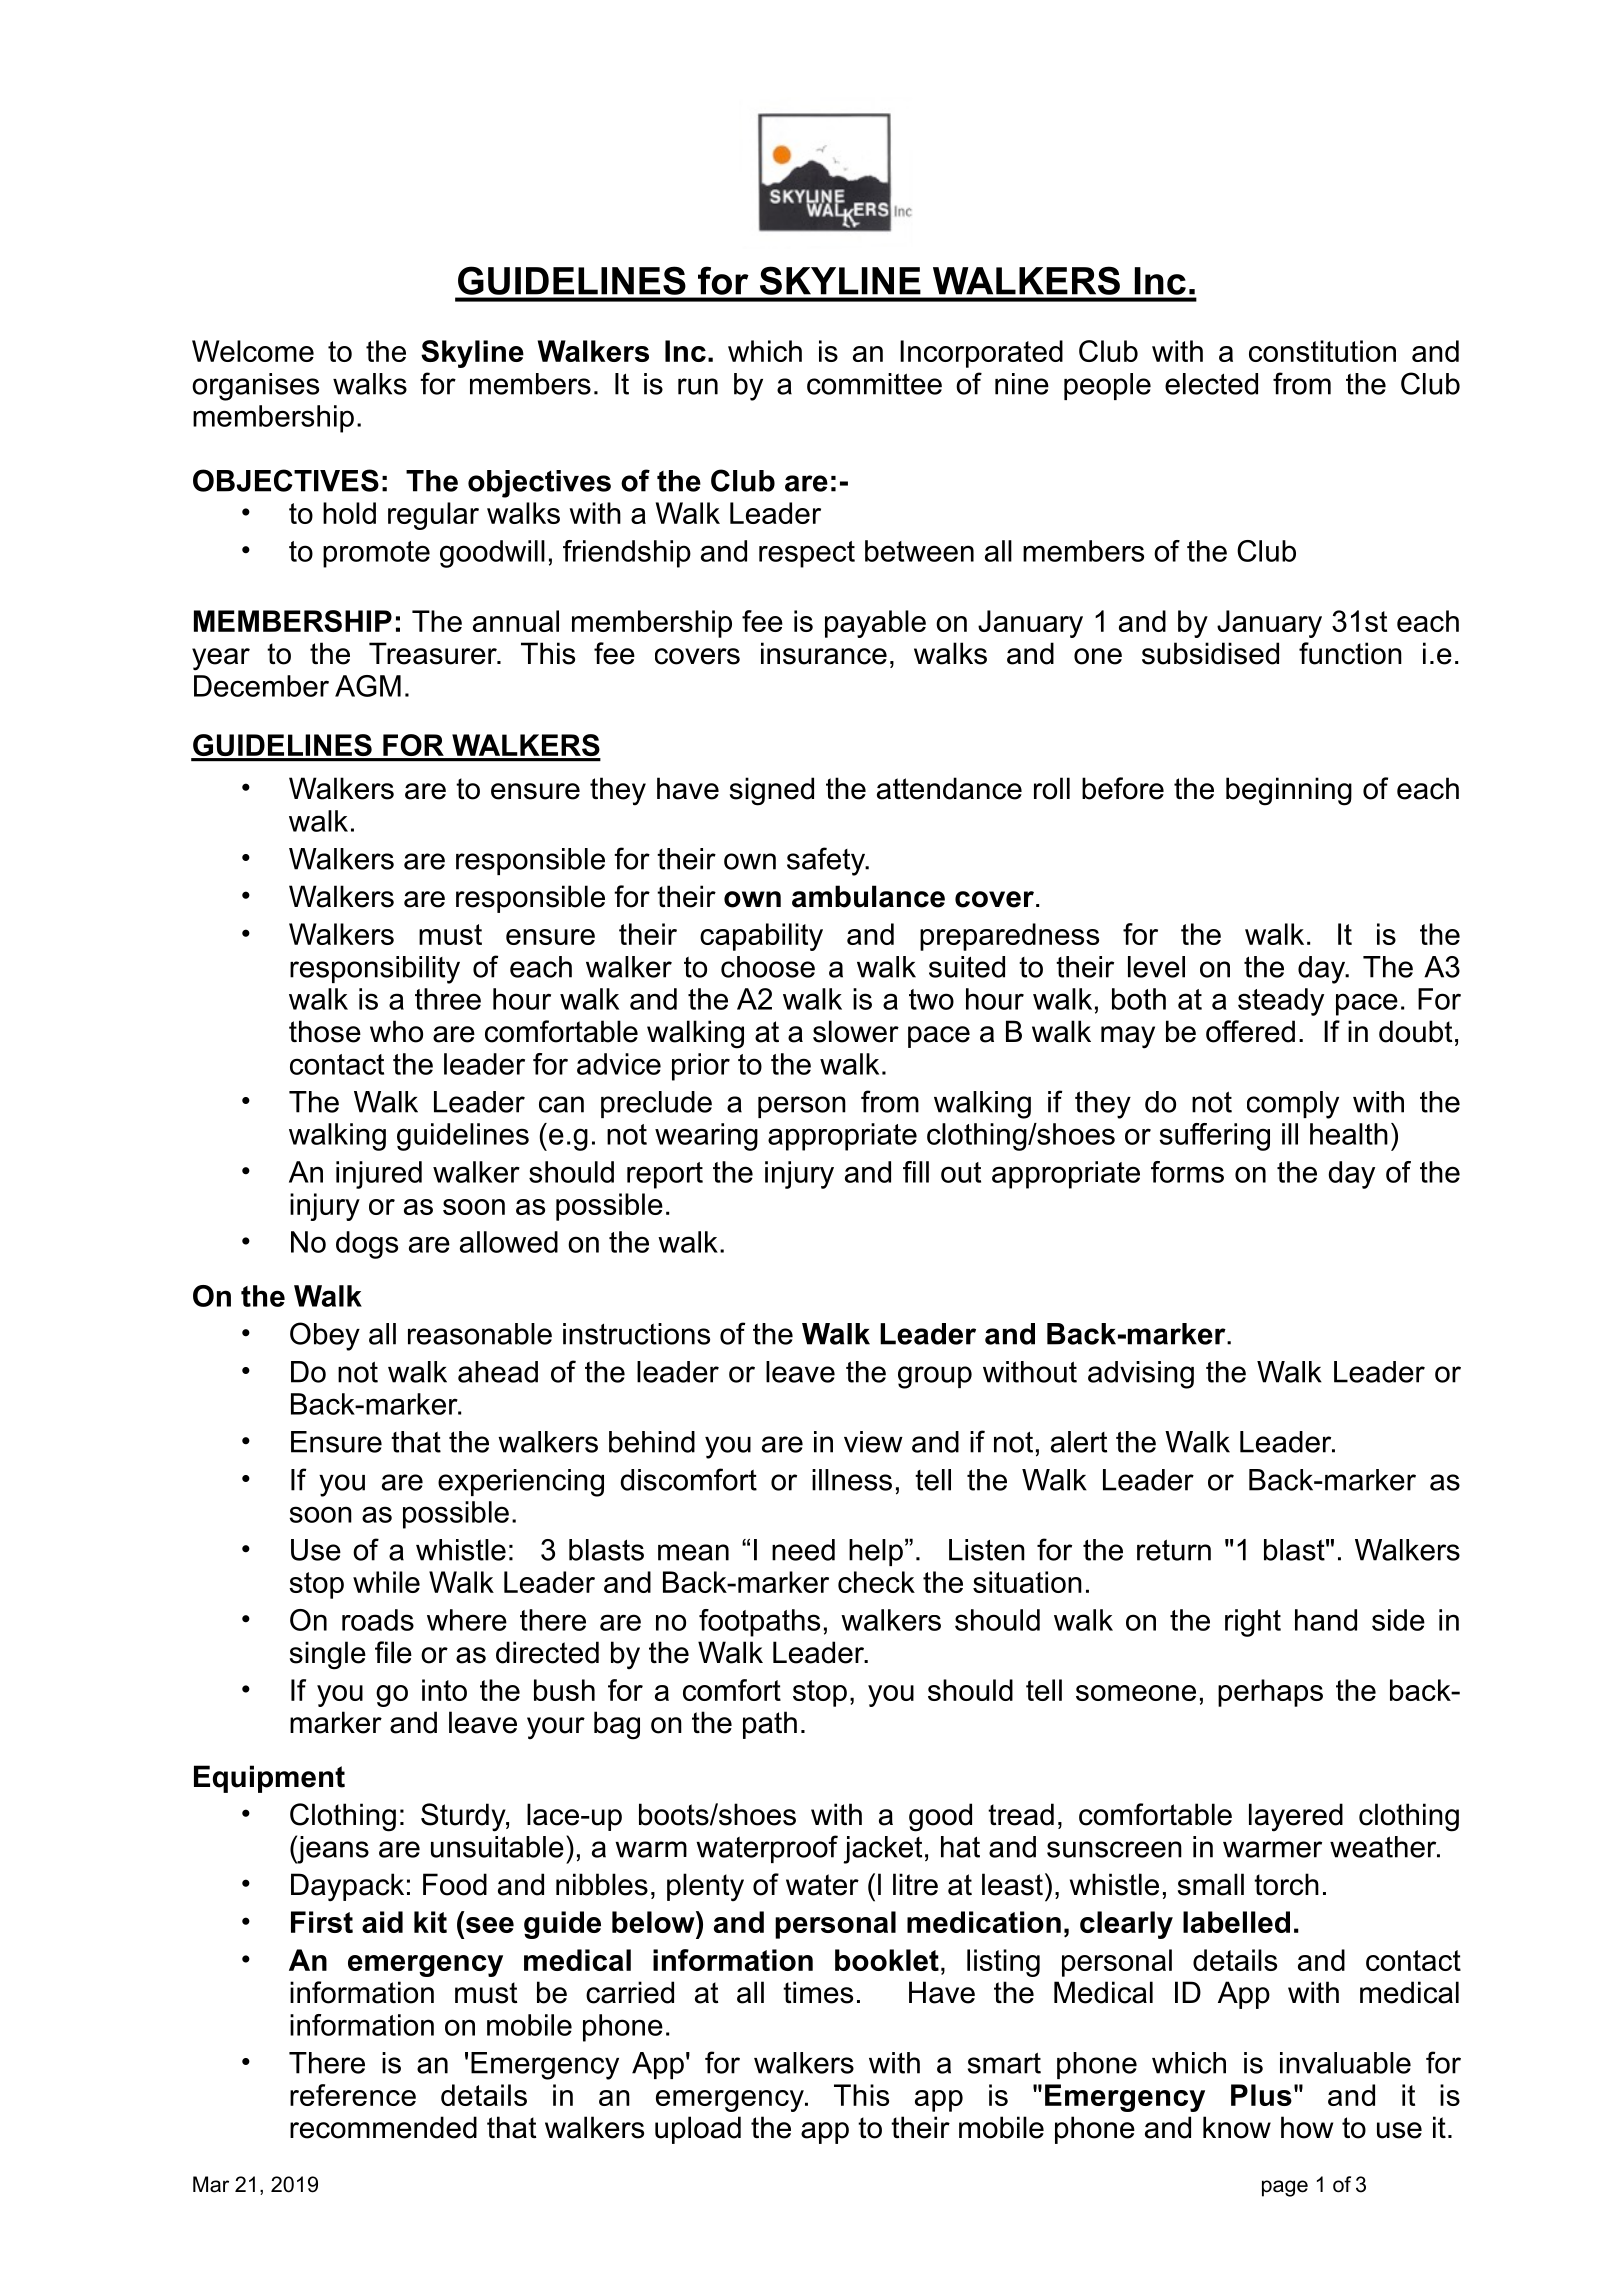 Image resolution: width=1606 pixels, height=2273 pixels. I want to click on jacket, so click(882, 1850).
